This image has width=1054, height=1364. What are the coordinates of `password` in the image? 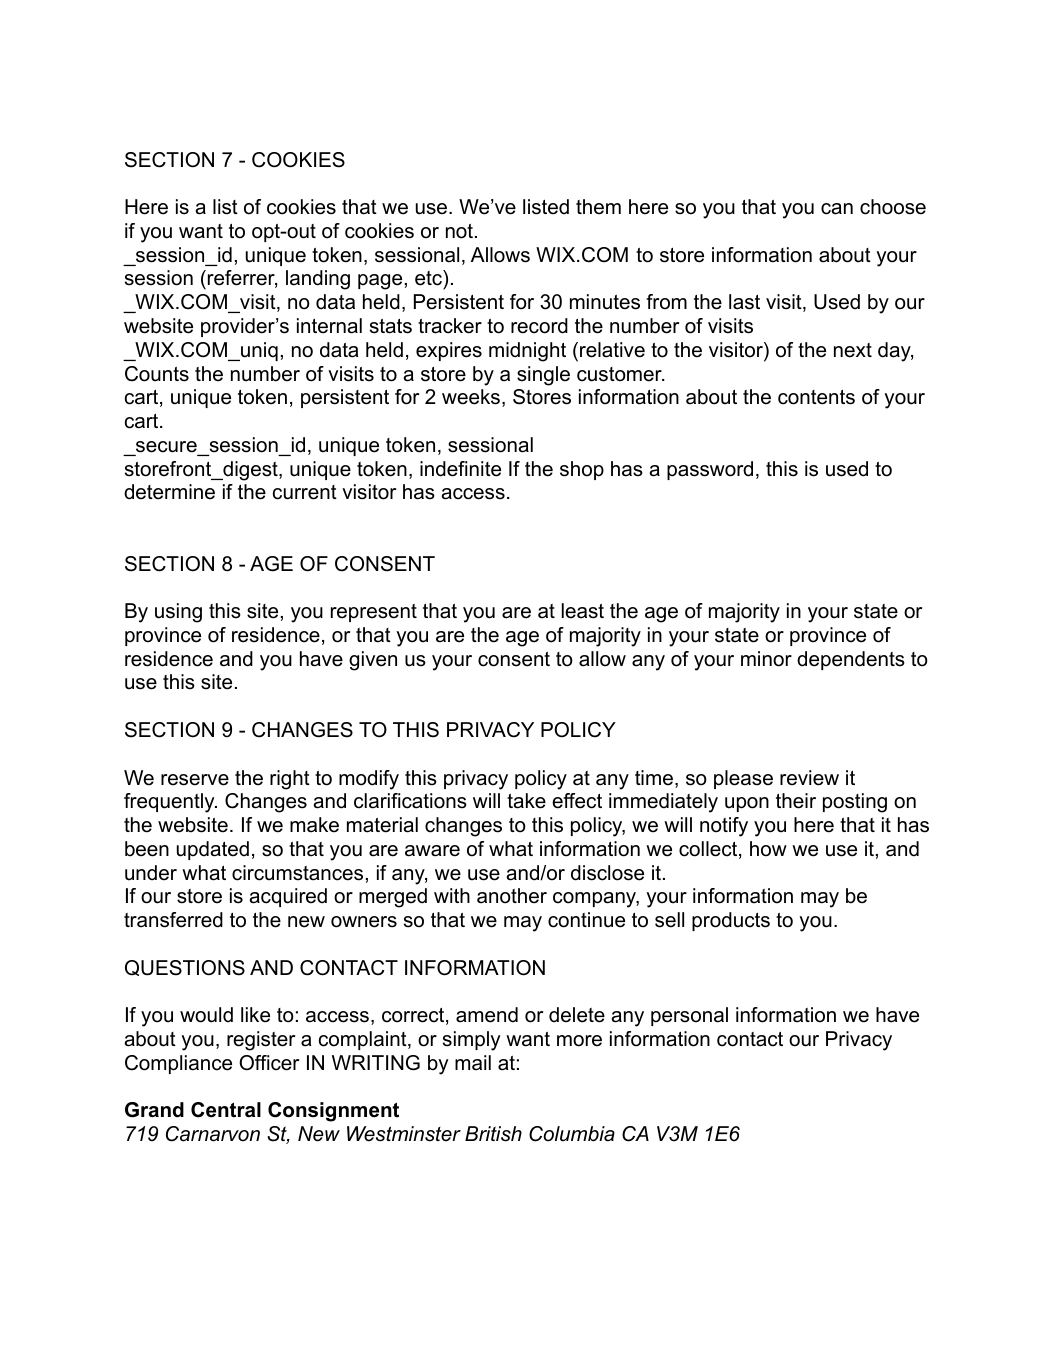 It's located at (710, 470).
